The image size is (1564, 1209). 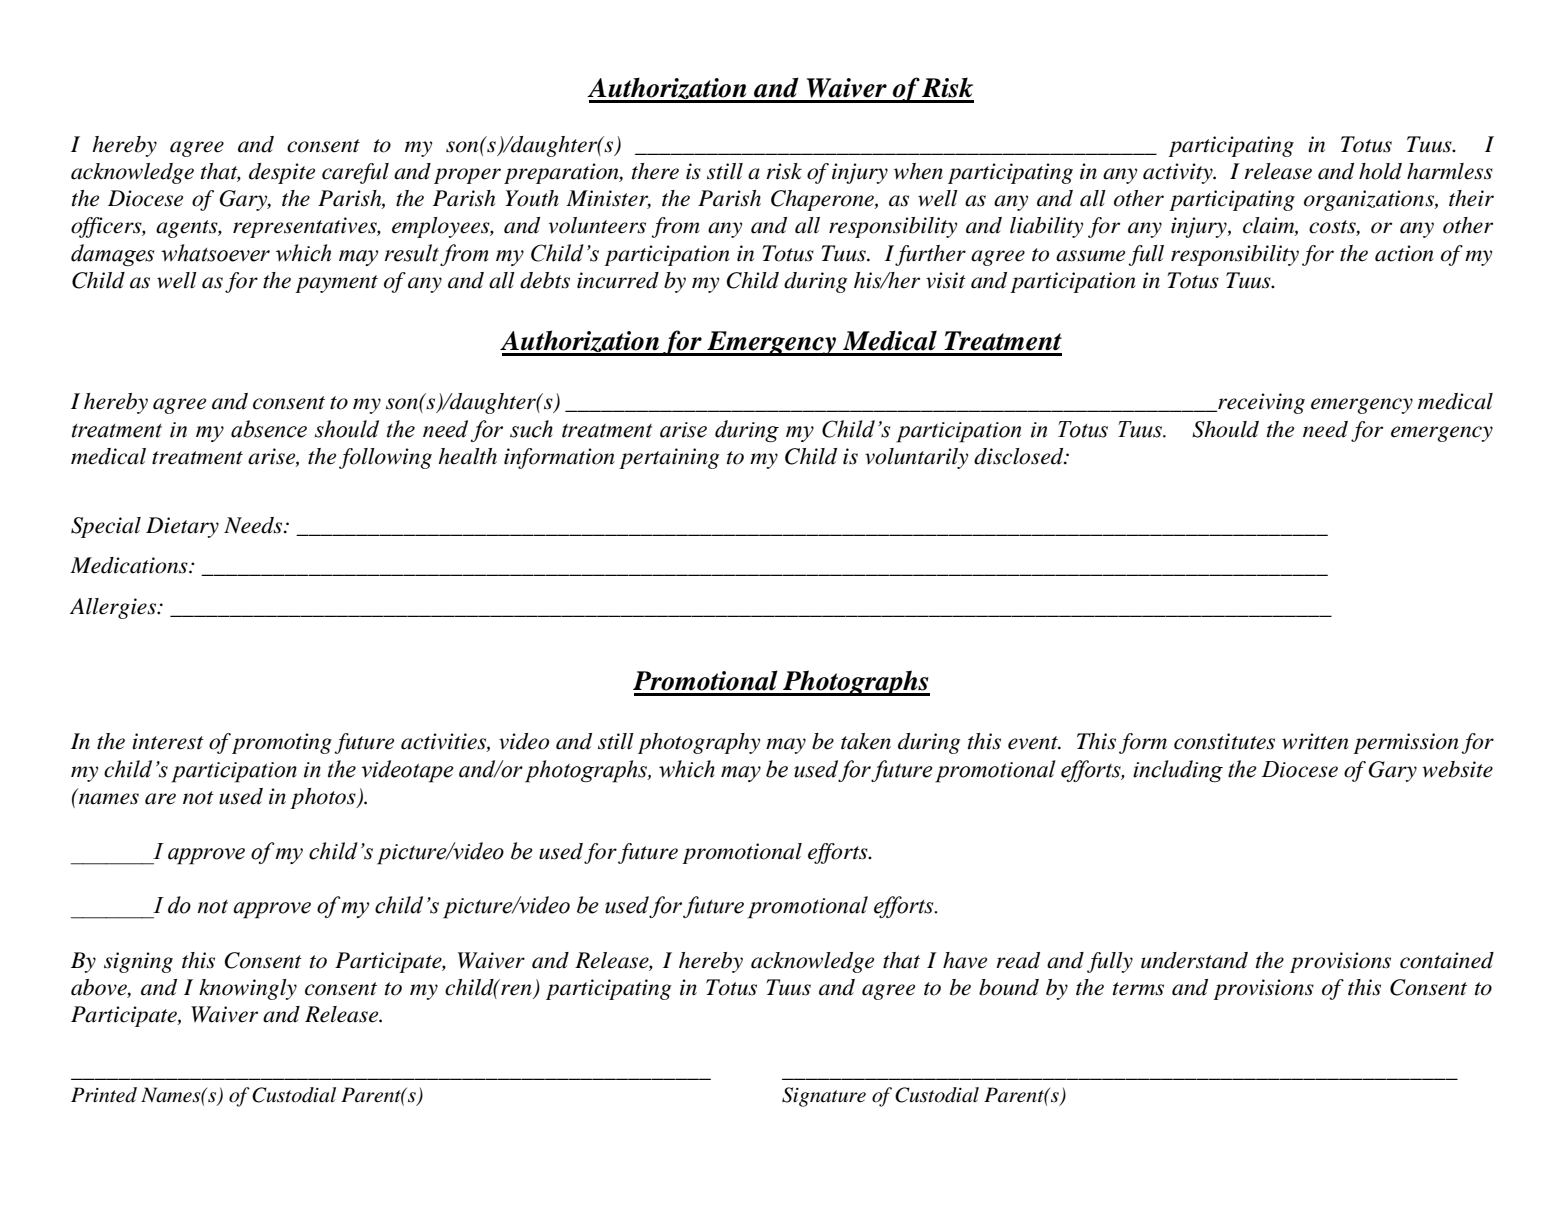 What do you see at coordinates (282, 173) in the document?
I see `despite` at bounding box center [282, 173].
